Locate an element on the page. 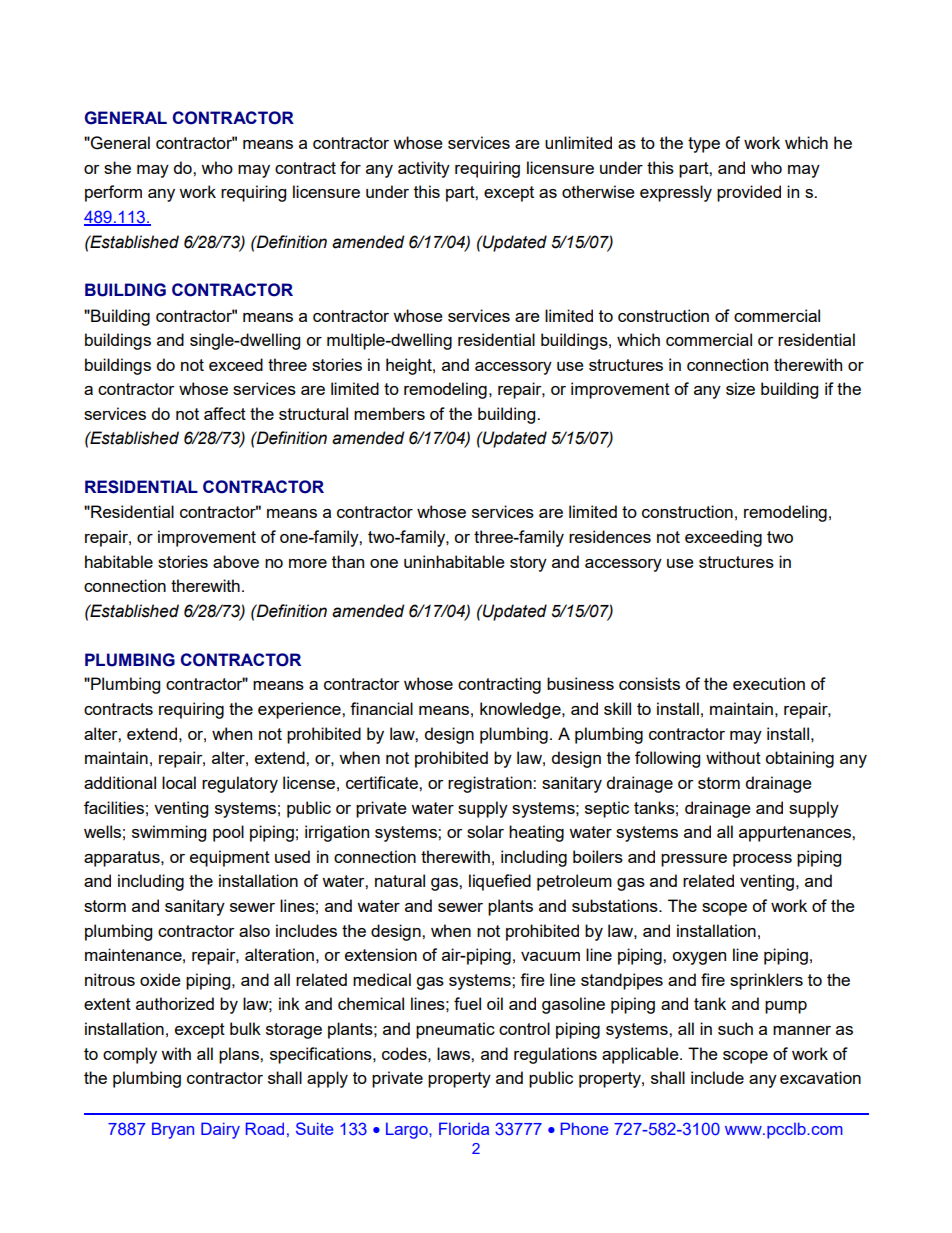 The image size is (952, 1233). provided is located at coordinates (749, 193).
